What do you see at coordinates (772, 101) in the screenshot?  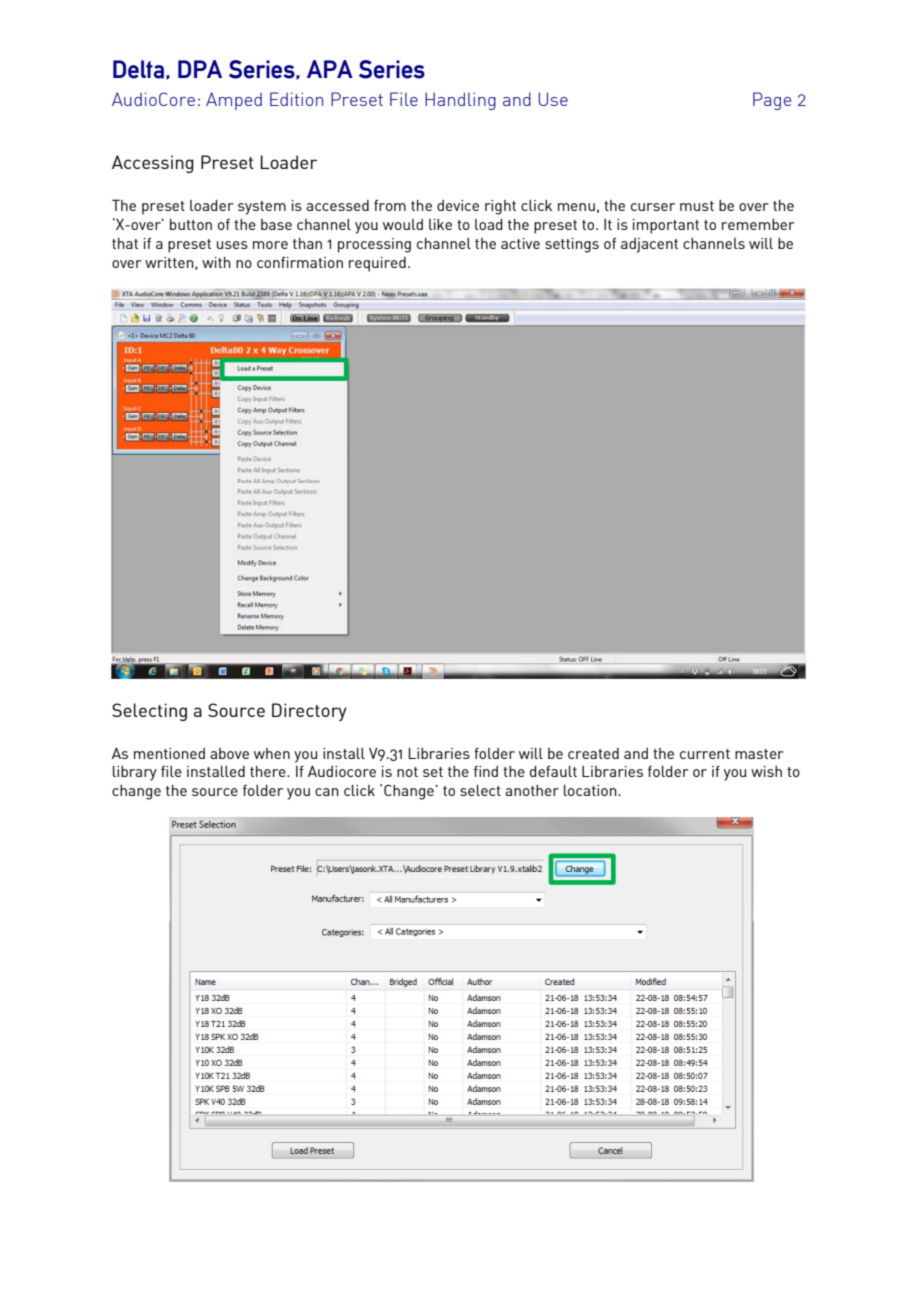 I see `Page` at bounding box center [772, 101].
